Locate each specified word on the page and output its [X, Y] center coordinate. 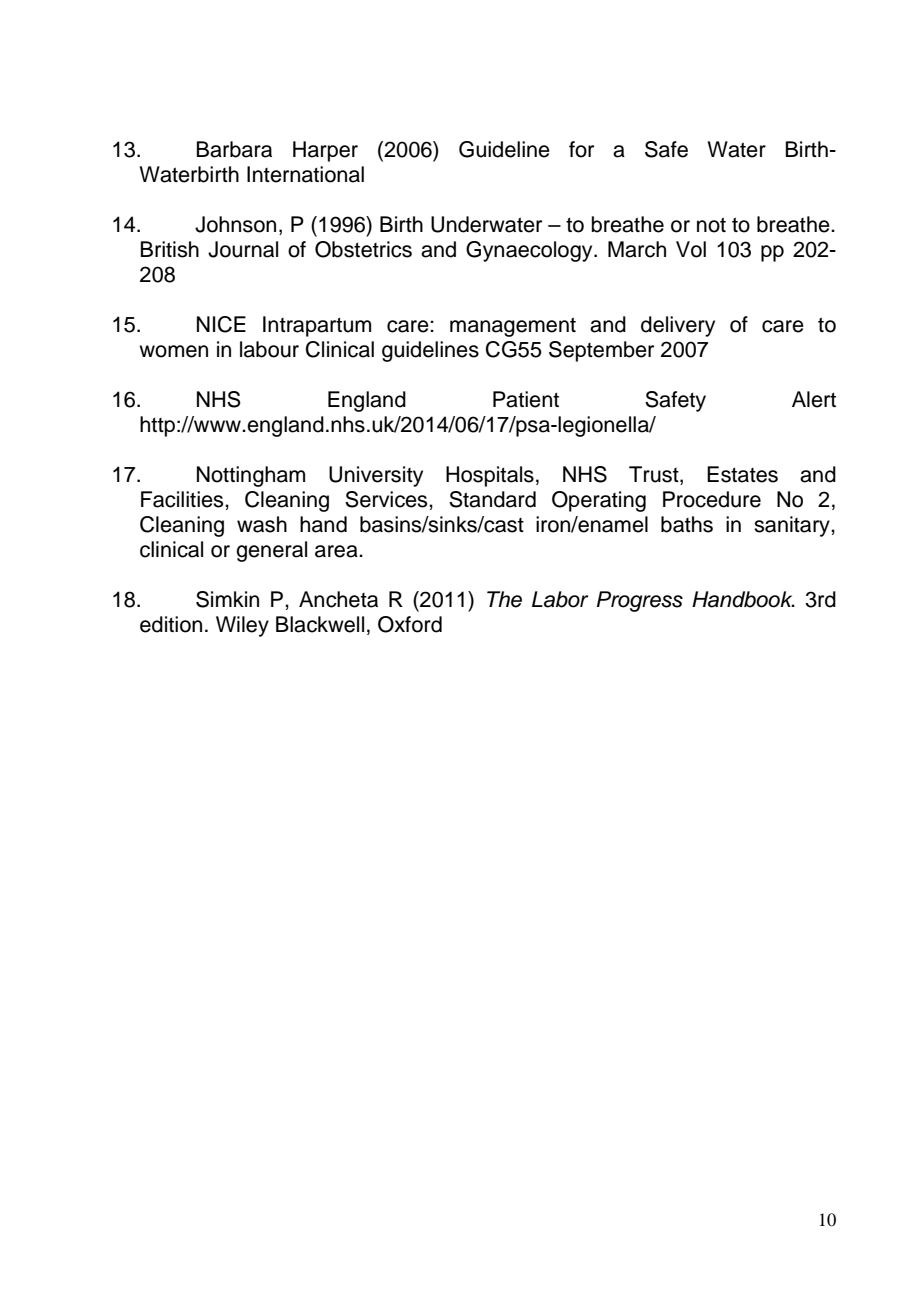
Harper [325, 151]
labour [269, 349]
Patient [526, 399]
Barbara [234, 149]
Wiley [242, 626]
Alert [814, 399]
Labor [560, 599]
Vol [691, 249]
